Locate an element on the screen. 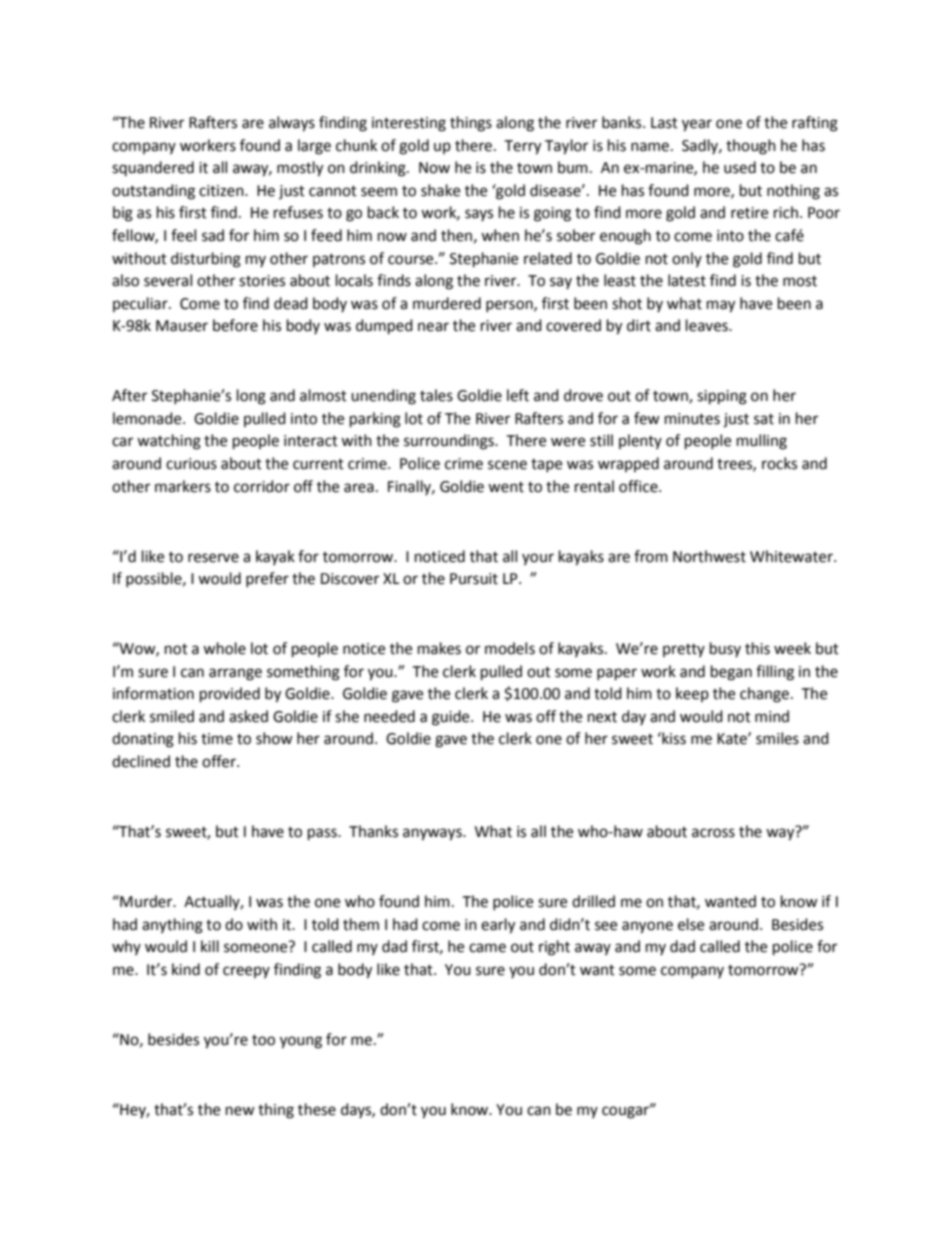  markers is located at coordinates (183, 486).
